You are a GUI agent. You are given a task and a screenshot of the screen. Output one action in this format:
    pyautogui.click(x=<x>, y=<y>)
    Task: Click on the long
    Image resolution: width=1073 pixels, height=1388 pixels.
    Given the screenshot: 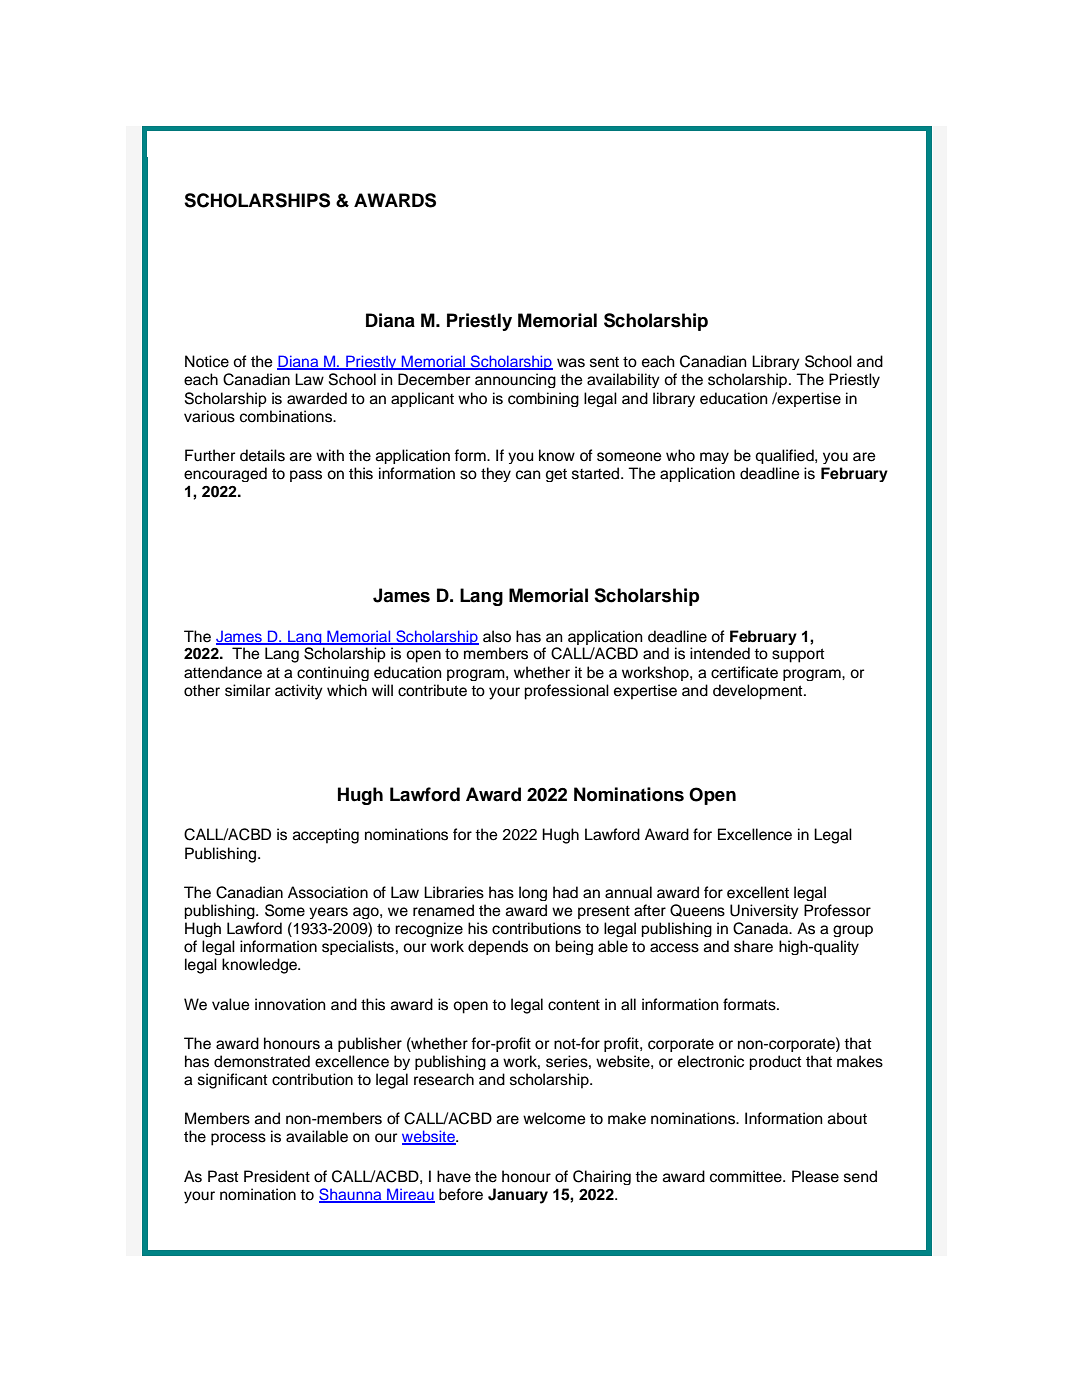 What is the action you would take?
    pyautogui.click(x=533, y=893)
